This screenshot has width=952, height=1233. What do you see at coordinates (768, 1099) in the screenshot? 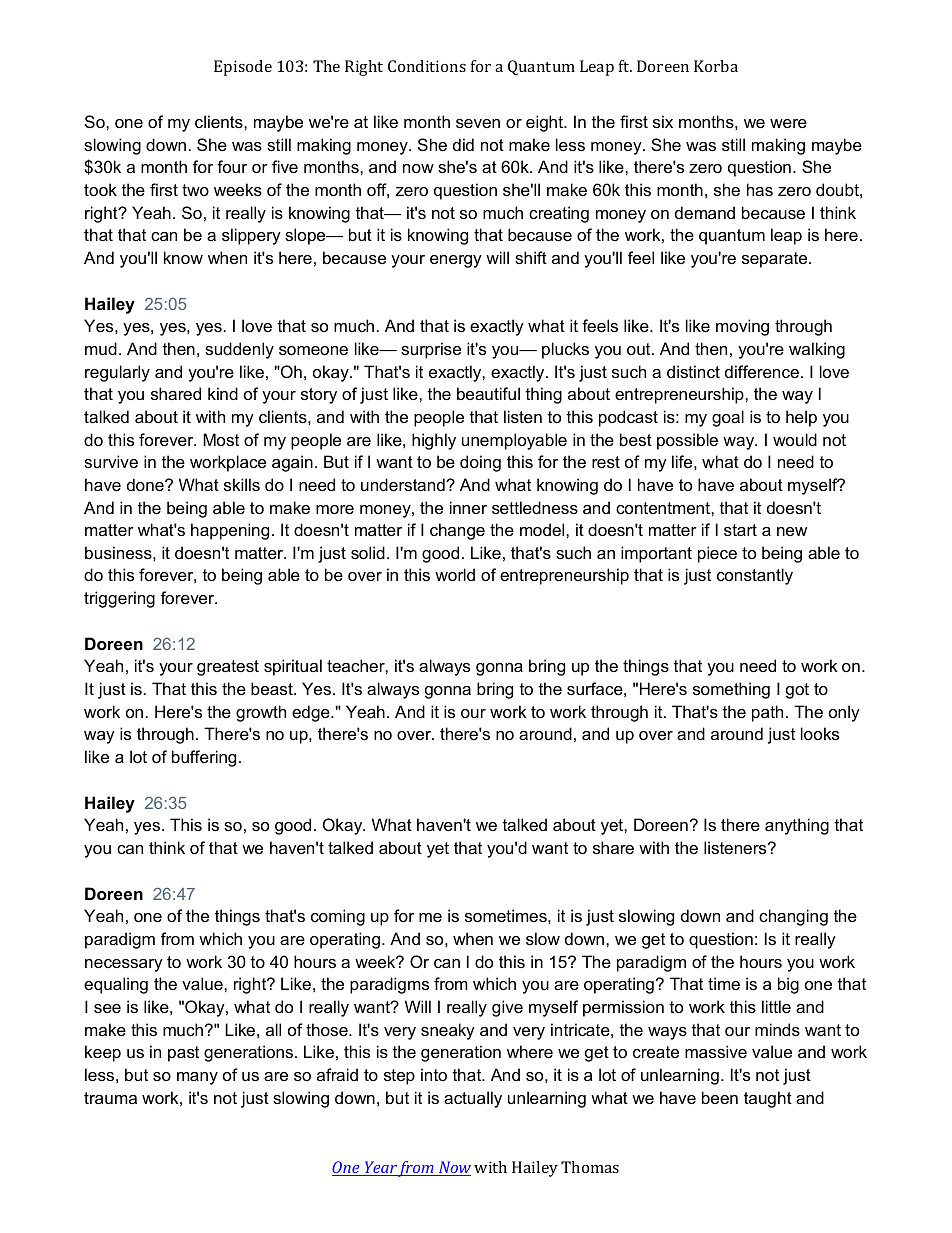
I see `taught` at bounding box center [768, 1099].
